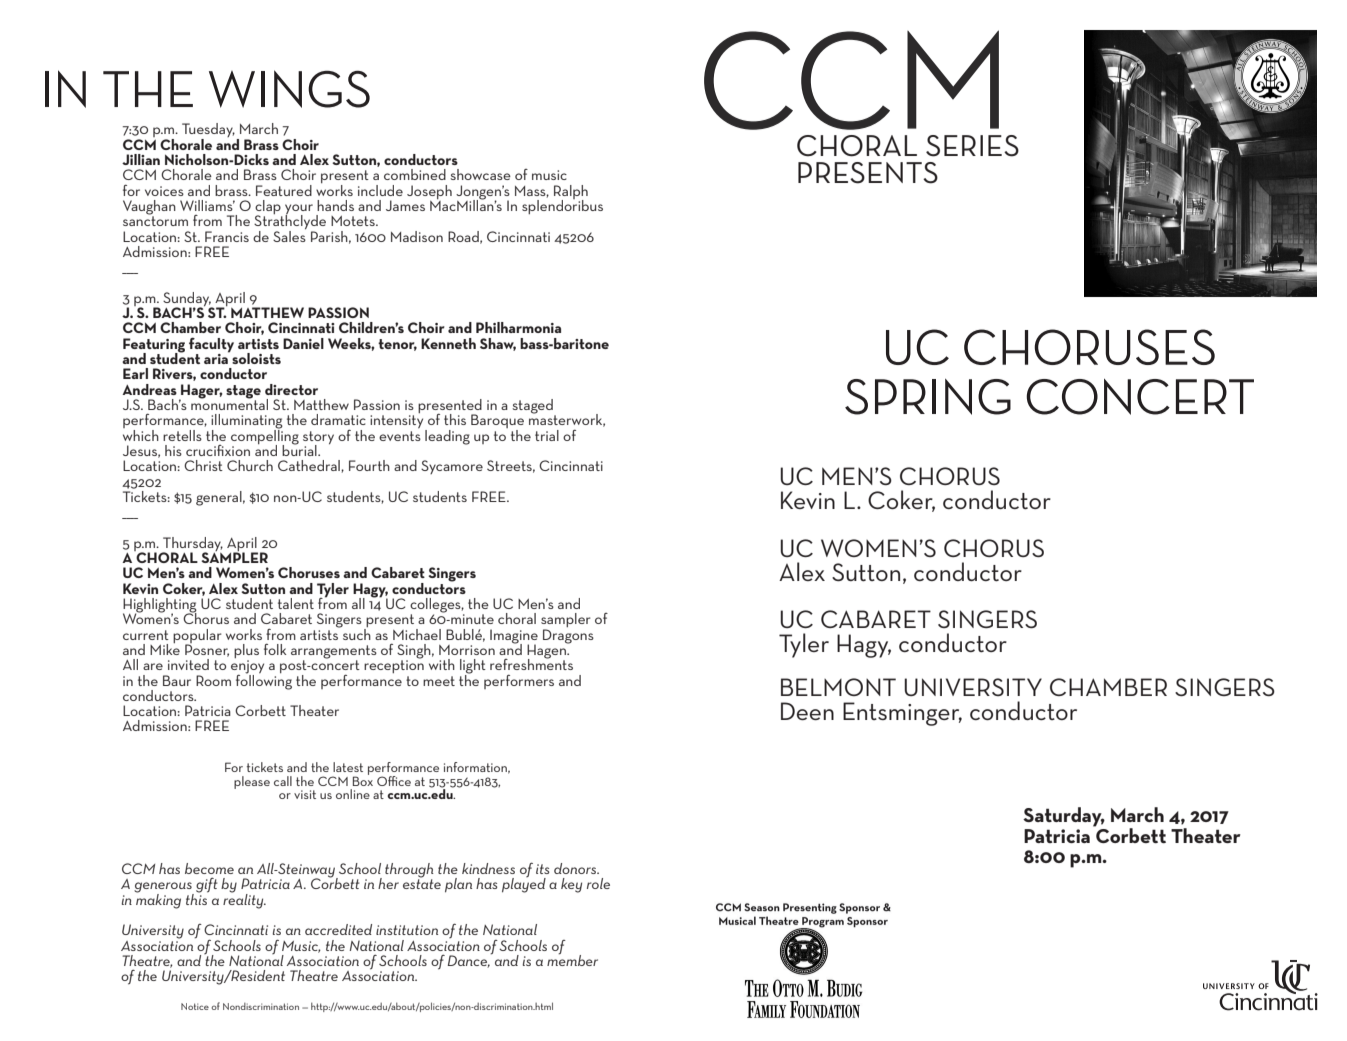 This screenshot has width=1347, height=1041. Describe the element at coordinates (838, 687) in the screenshot. I see `BELMONT` at that location.
